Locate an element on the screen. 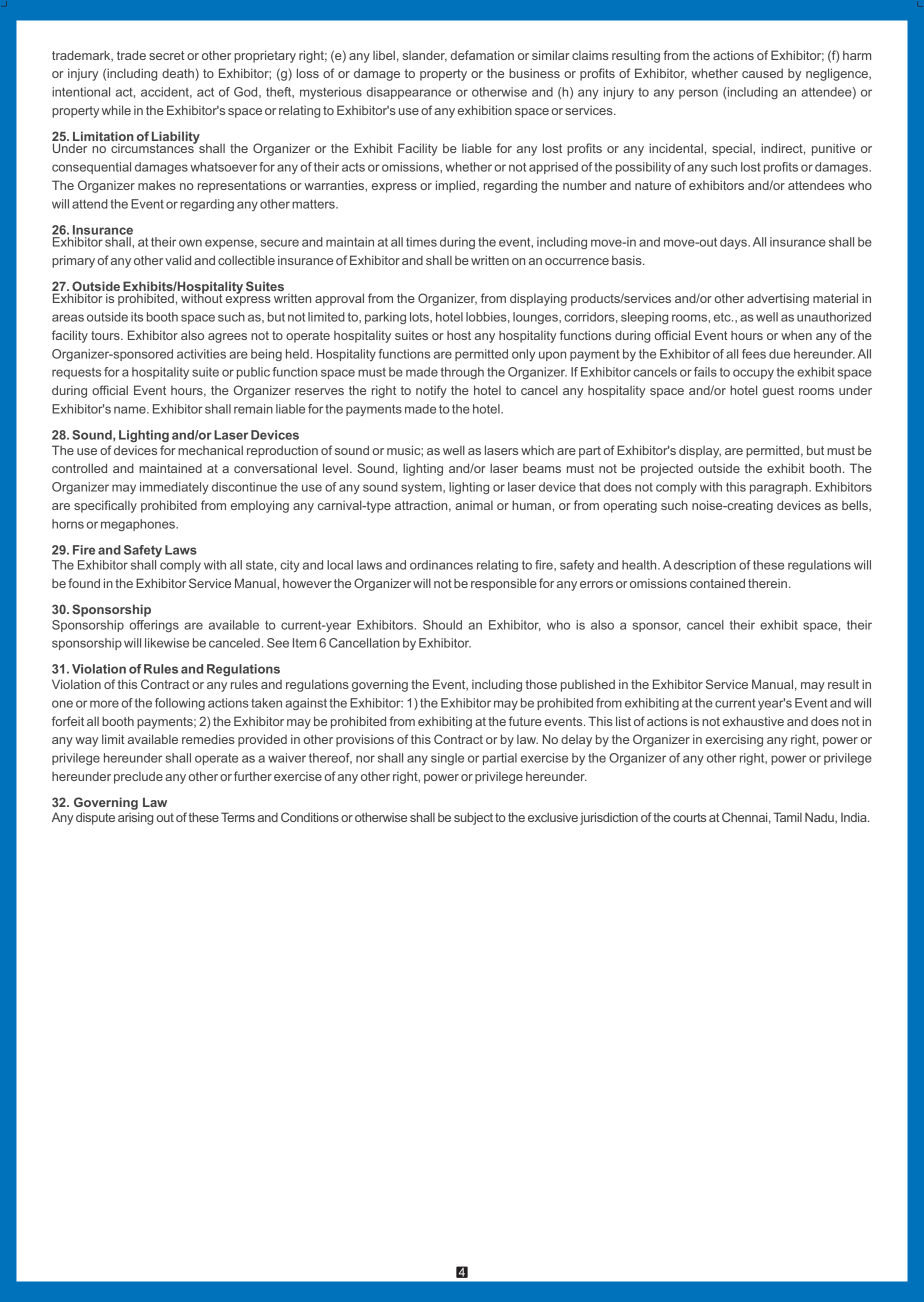 This screenshot has width=924, height=1302. guest is located at coordinates (778, 392).
